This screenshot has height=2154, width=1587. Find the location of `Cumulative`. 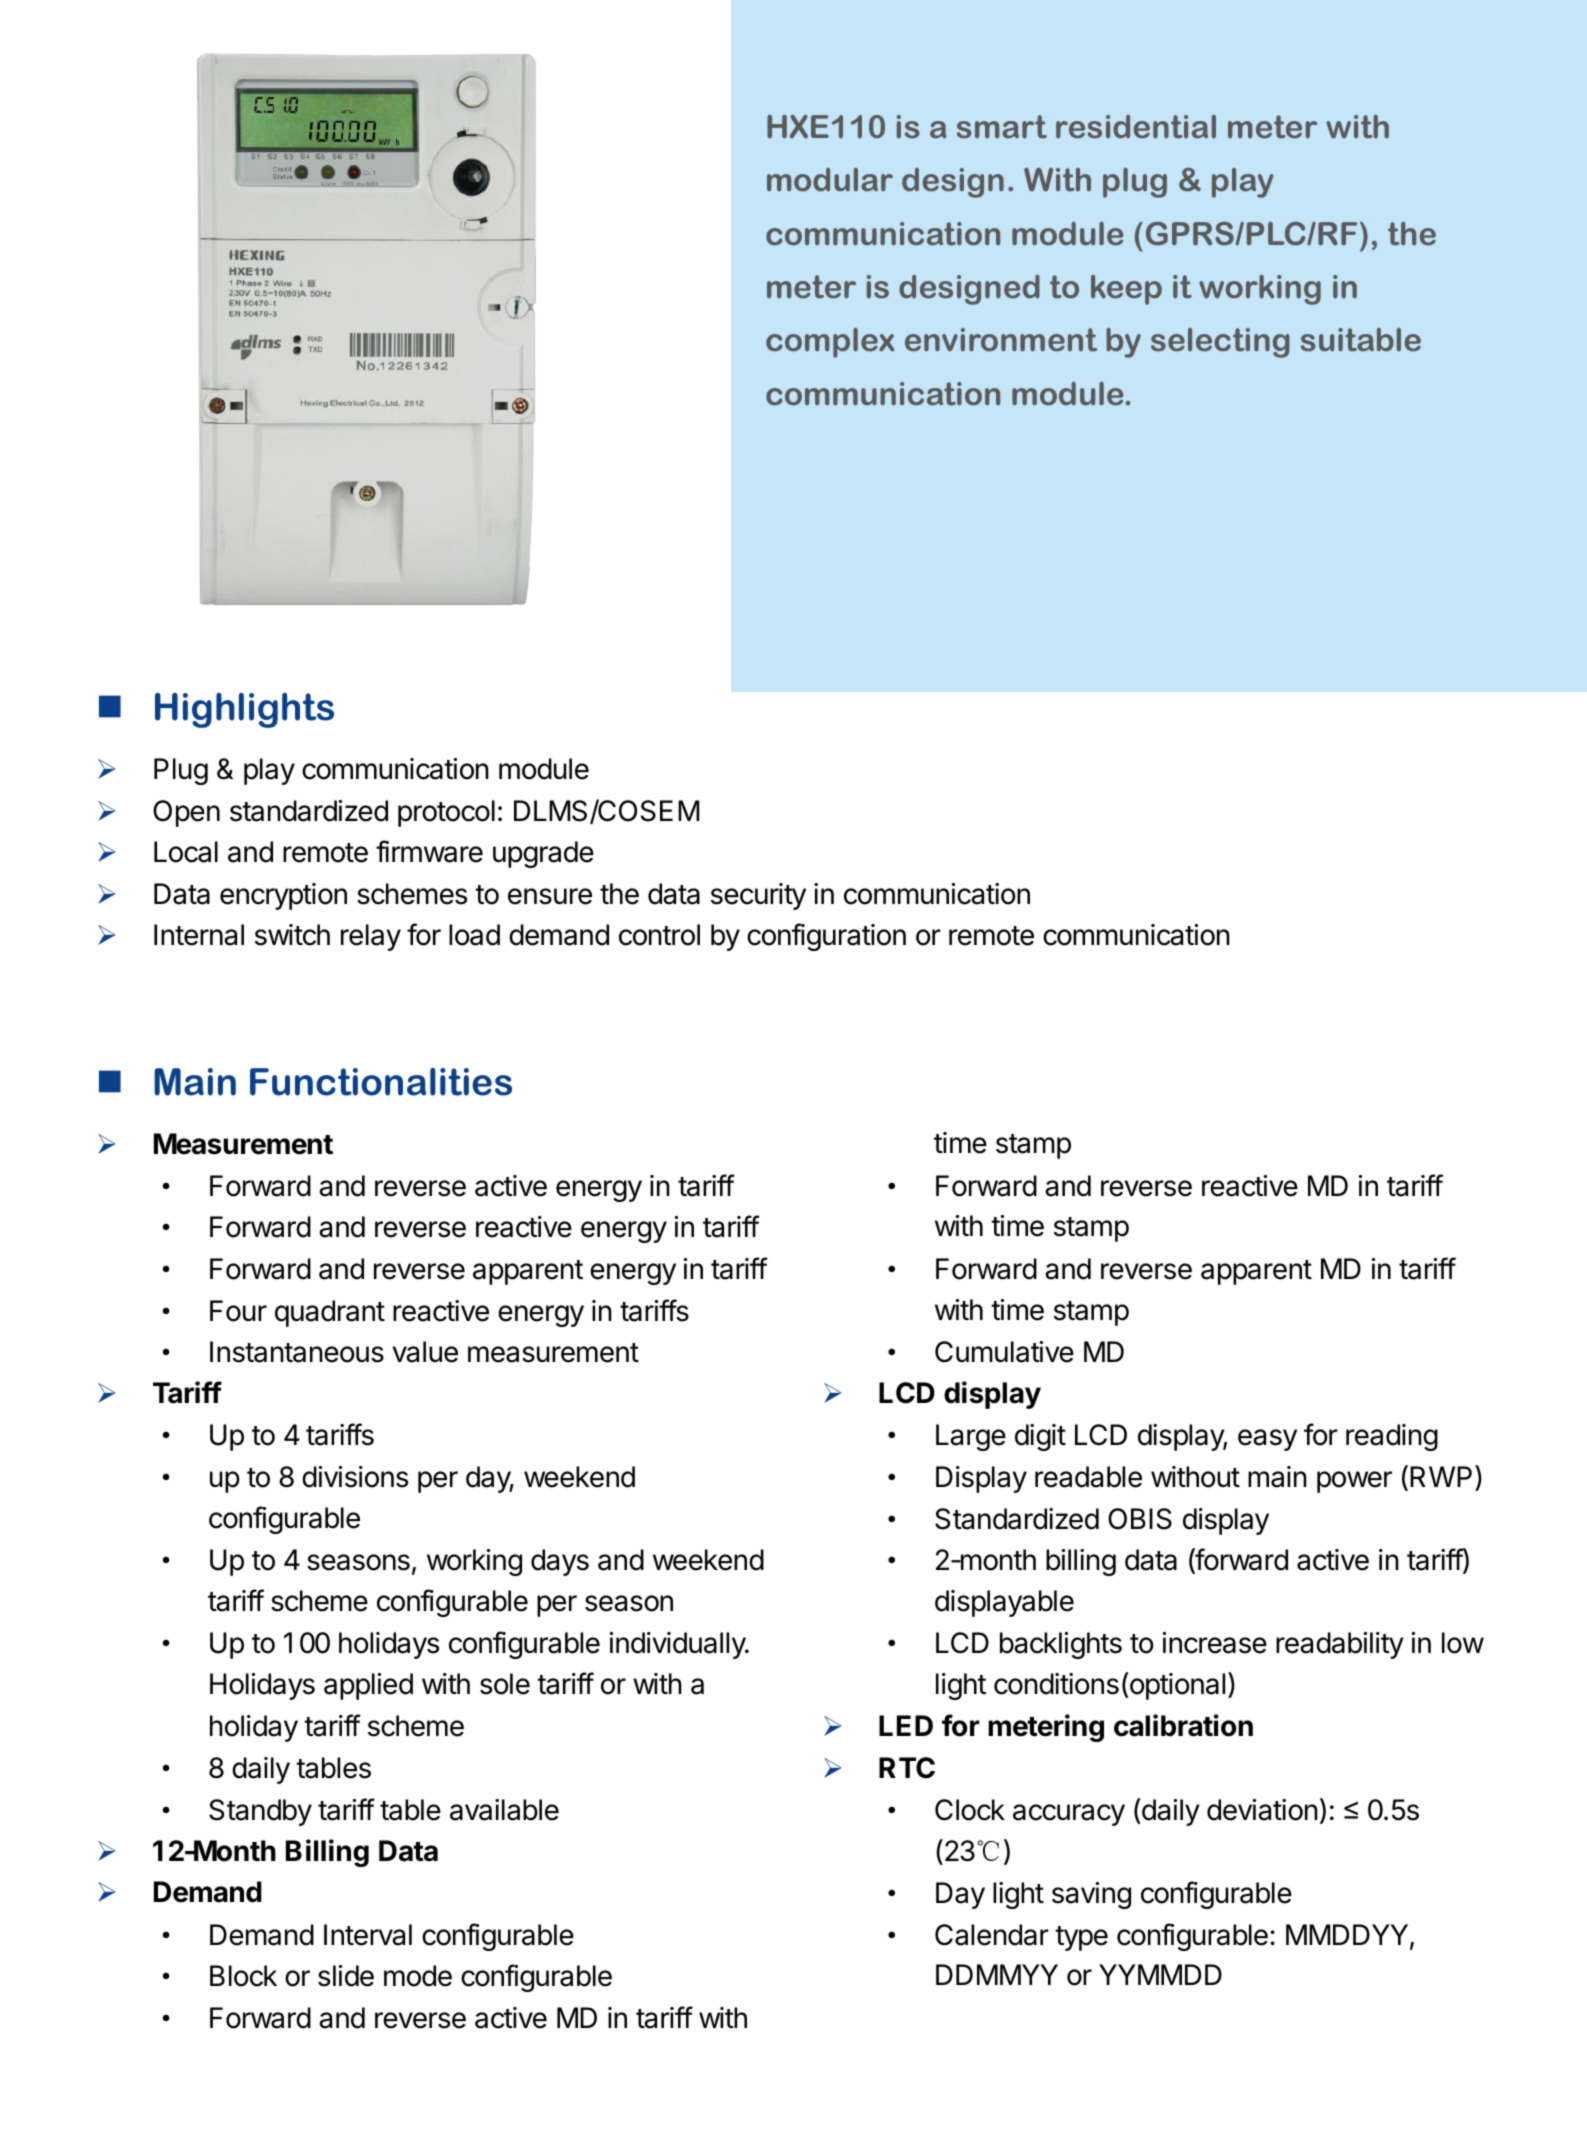

Cumulative is located at coordinates (1004, 1352).
